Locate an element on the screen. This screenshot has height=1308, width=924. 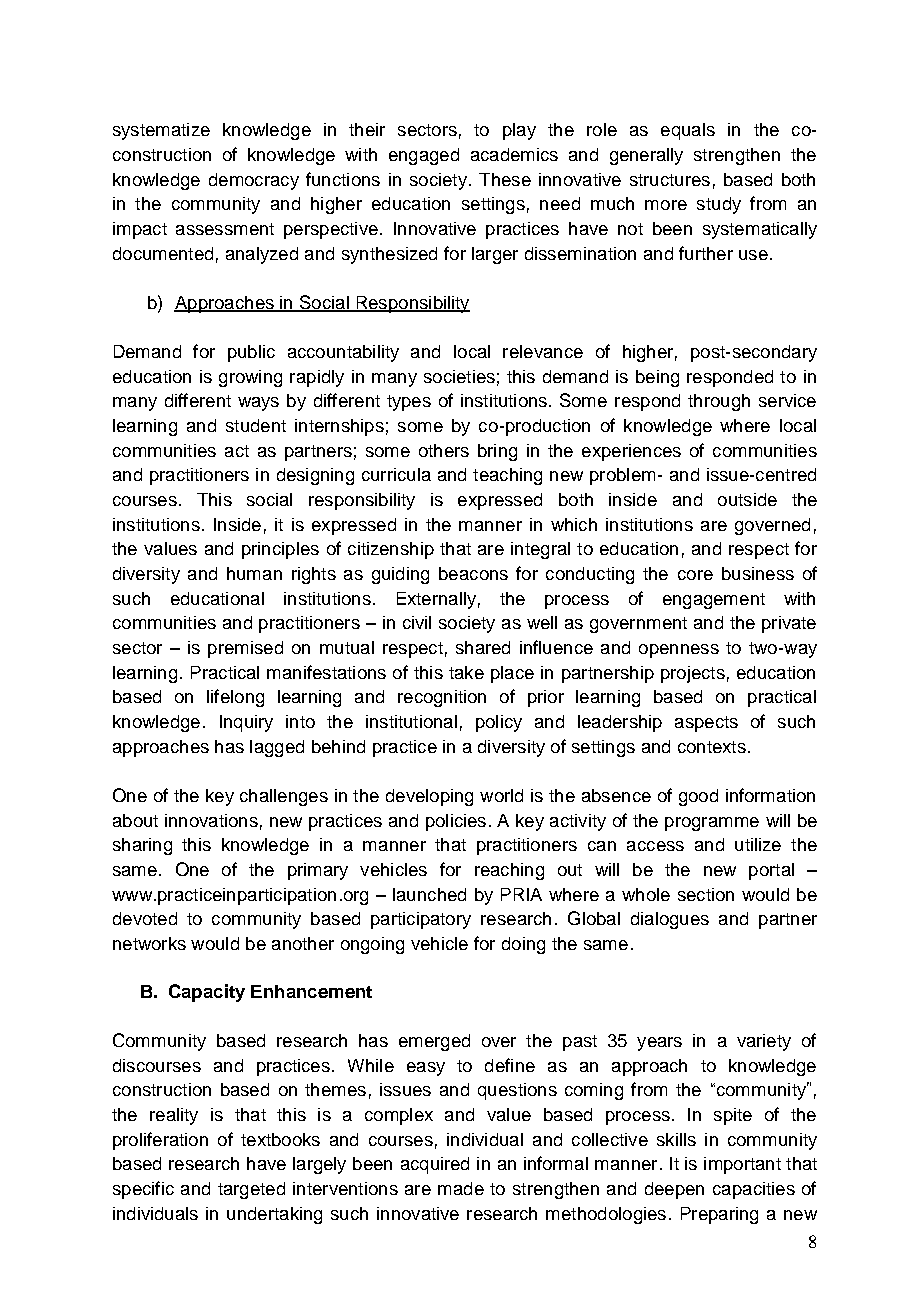
democracy is located at coordinates (254, 181).
